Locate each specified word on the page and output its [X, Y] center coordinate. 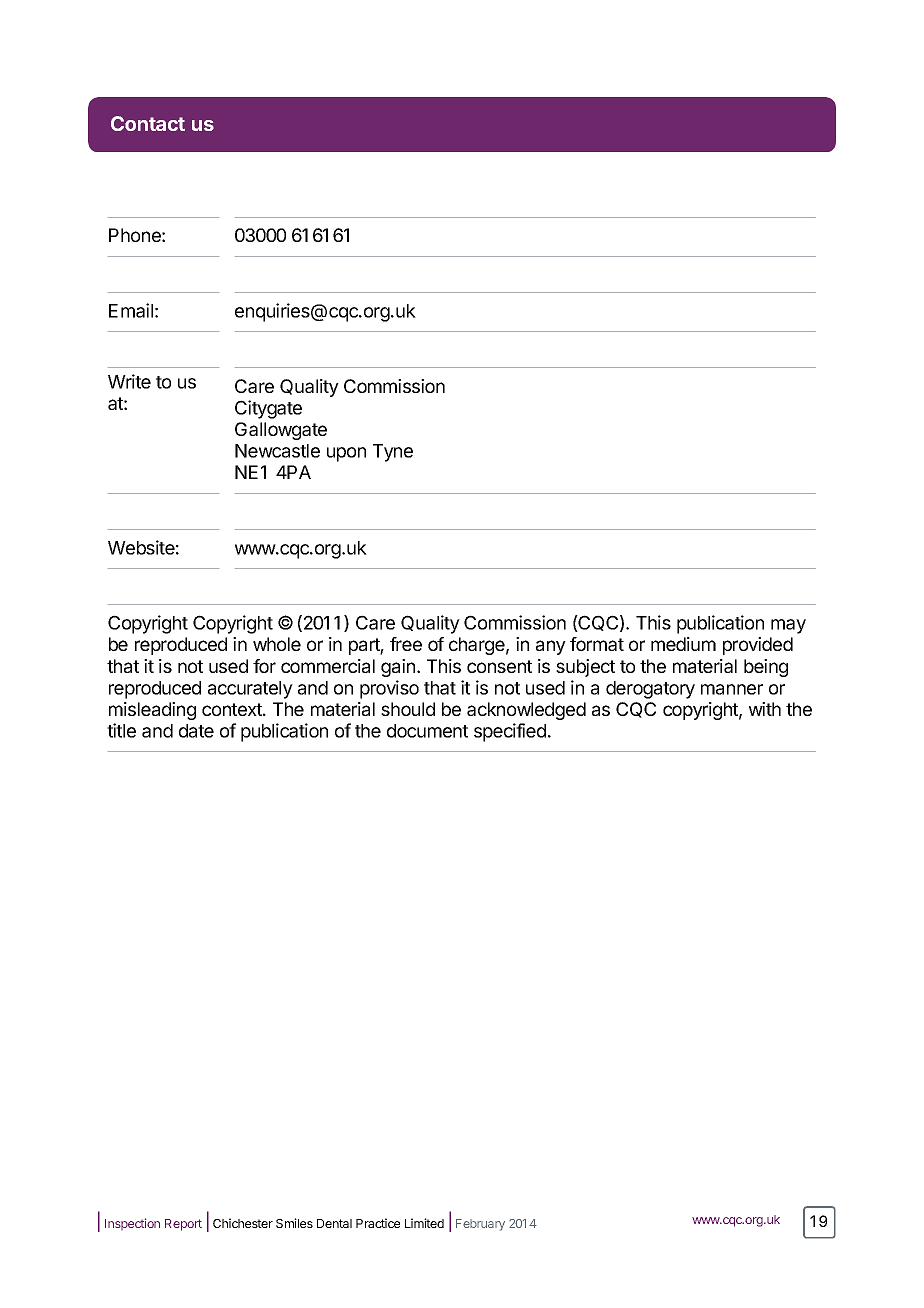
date [196, 731]
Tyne [393, 453]
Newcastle [277, 451]
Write [129, 381]
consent [499, 666]
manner [732, 689]
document [427, 731]
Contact [148, 123]
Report [183, 1225]
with [765, 709]
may [788, 626]
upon [346, 454]
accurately [250, 690]
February [480, 1225]
